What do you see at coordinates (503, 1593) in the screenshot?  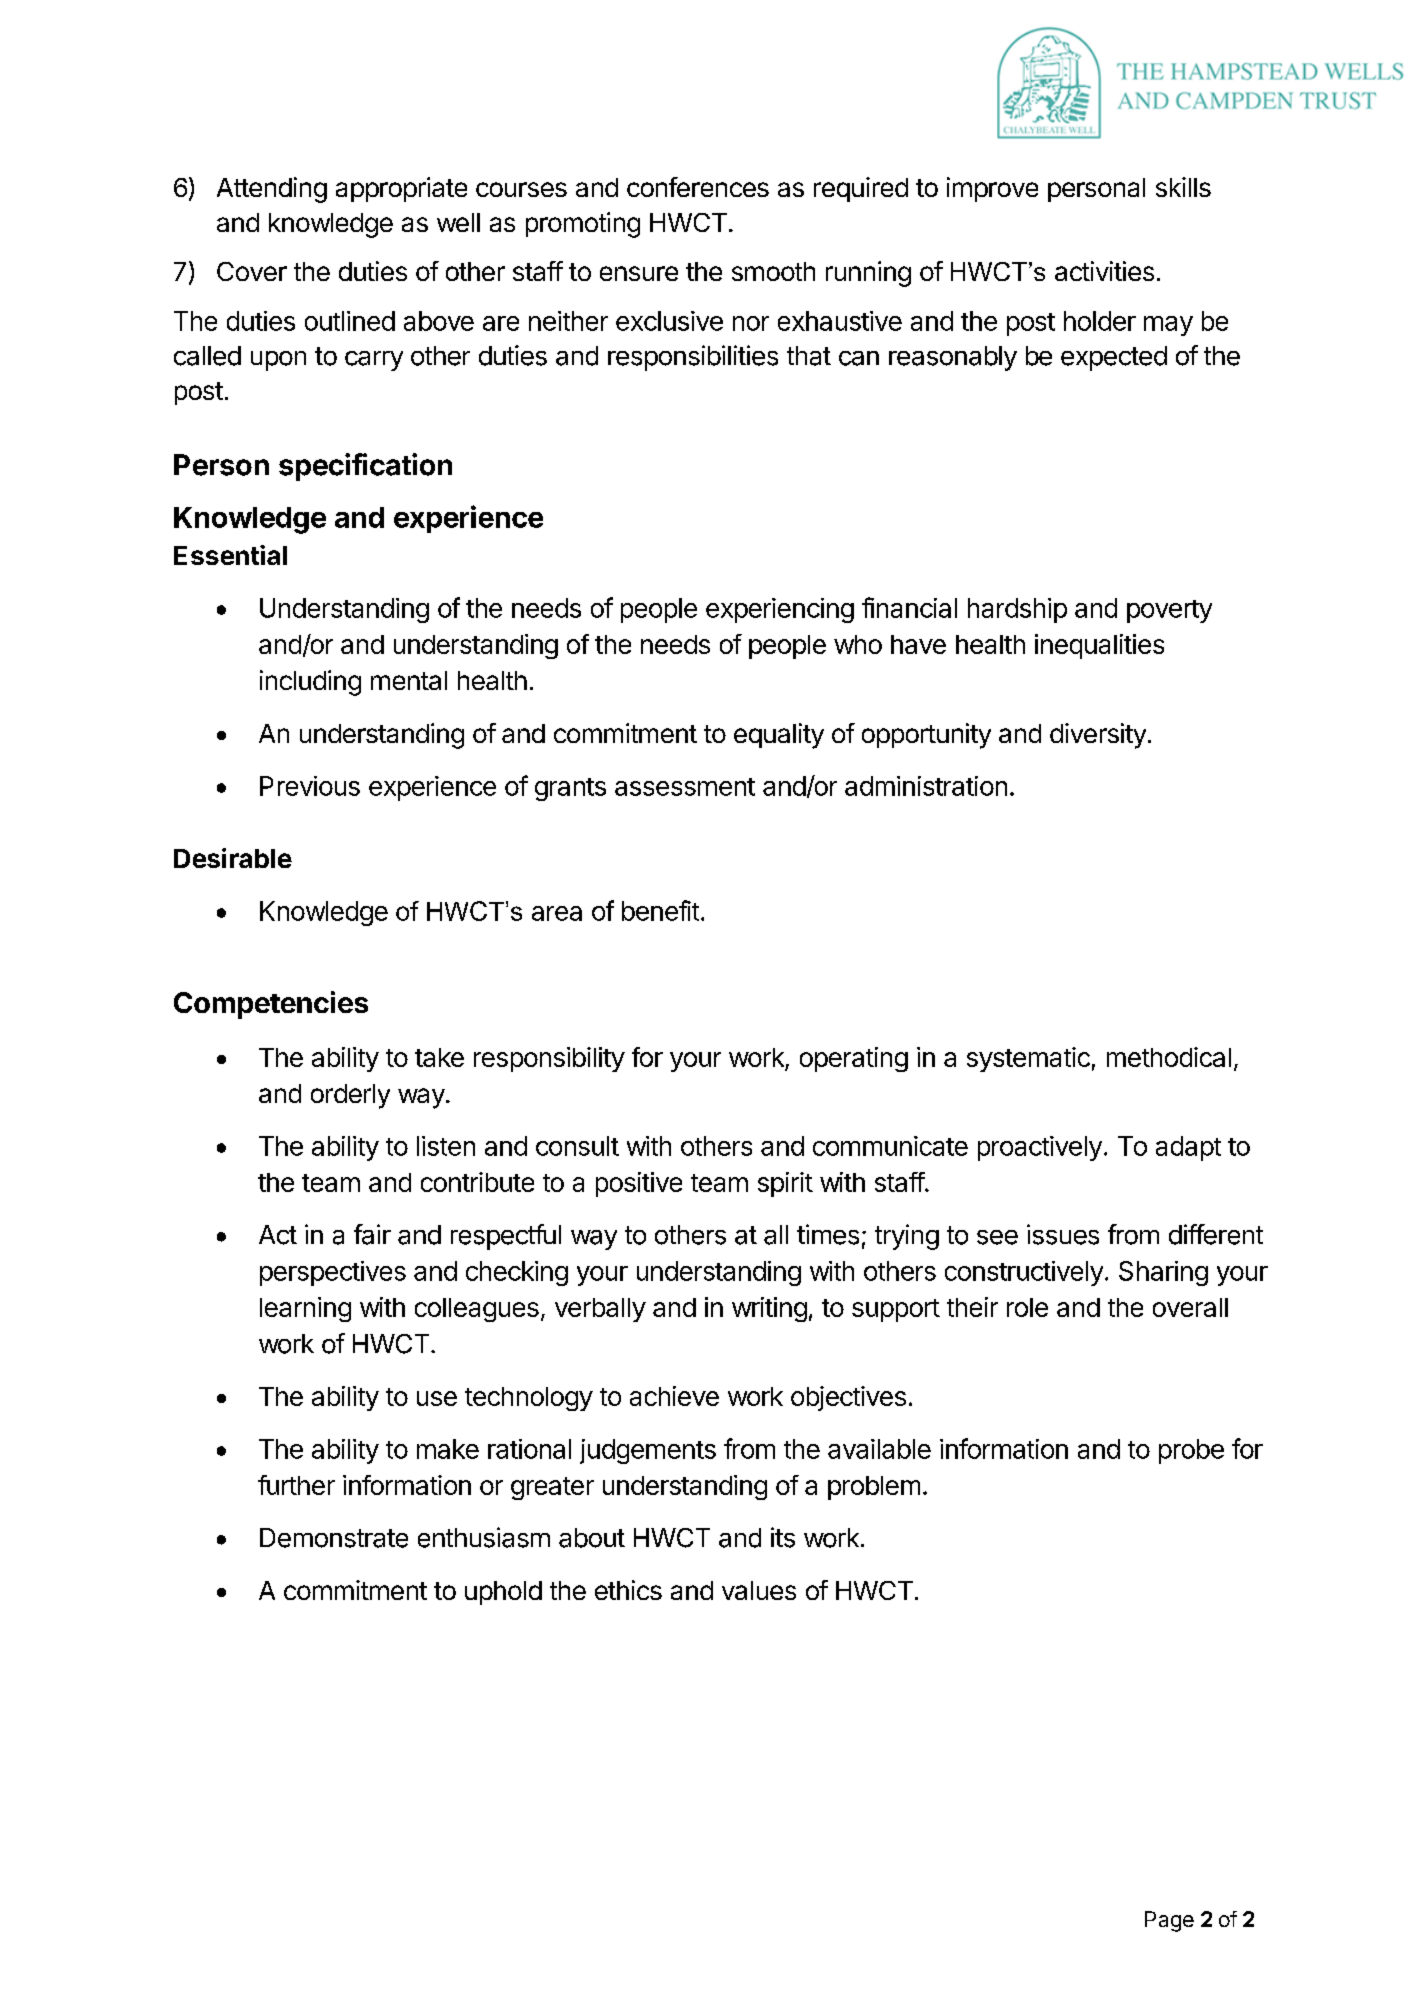 I see `uphold` at bounding box center [503, 1593].
